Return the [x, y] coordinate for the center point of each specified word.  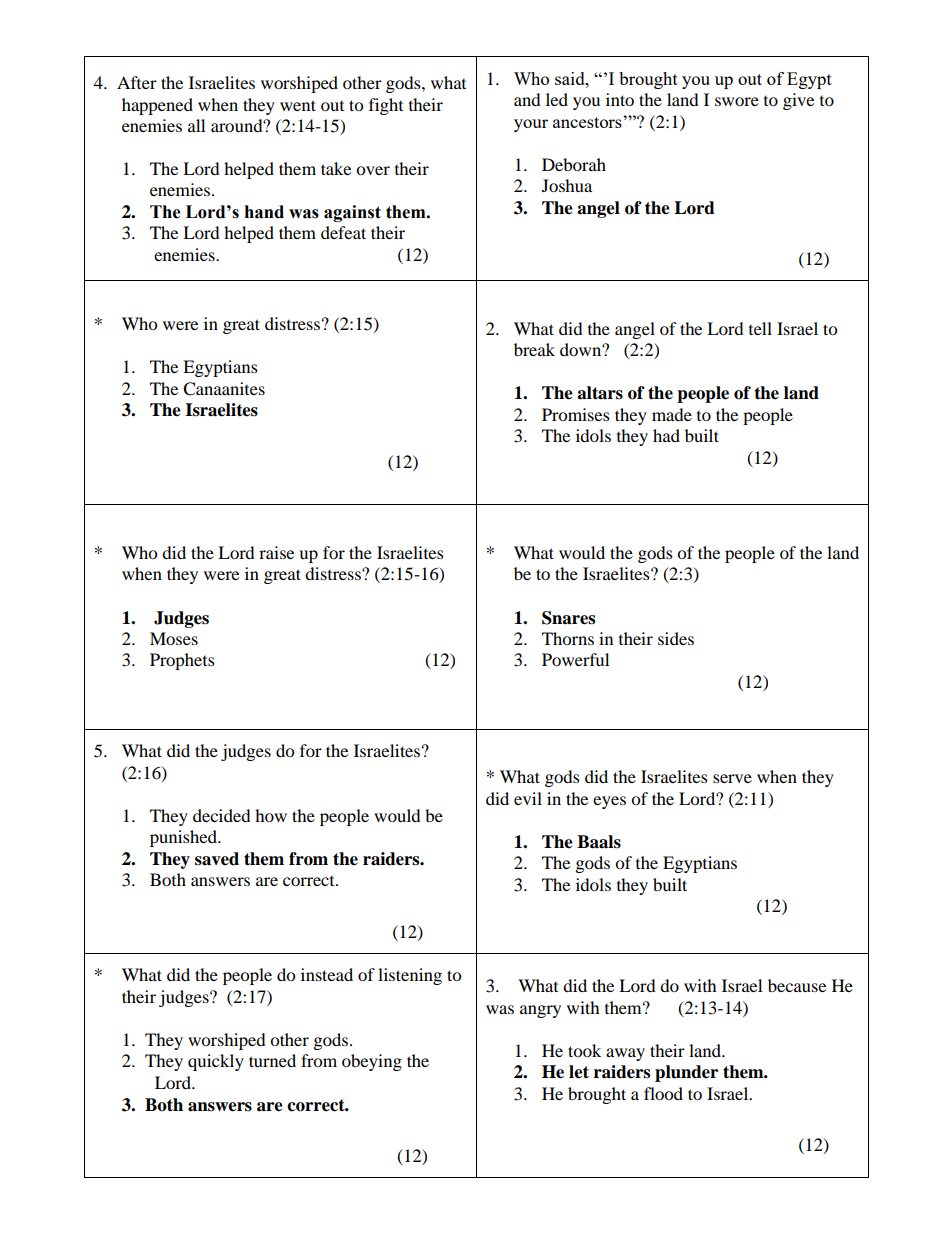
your [531, 125]
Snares [568, 618]
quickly [216, 1062]
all [196, 125]
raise [276, 552]
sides [676, 638]
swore [737, 101]
